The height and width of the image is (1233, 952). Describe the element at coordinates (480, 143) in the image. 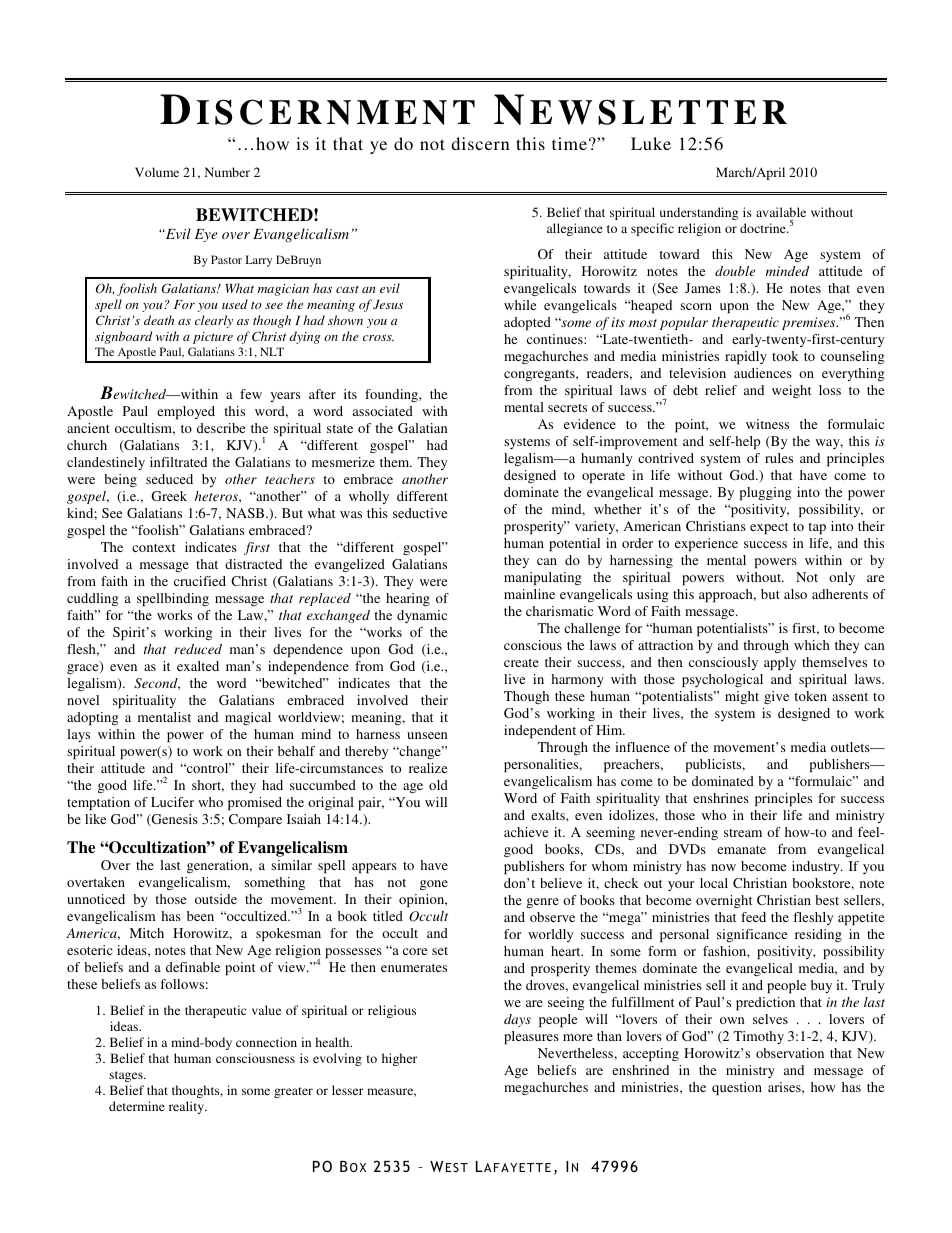

I see `discern` at that location.
